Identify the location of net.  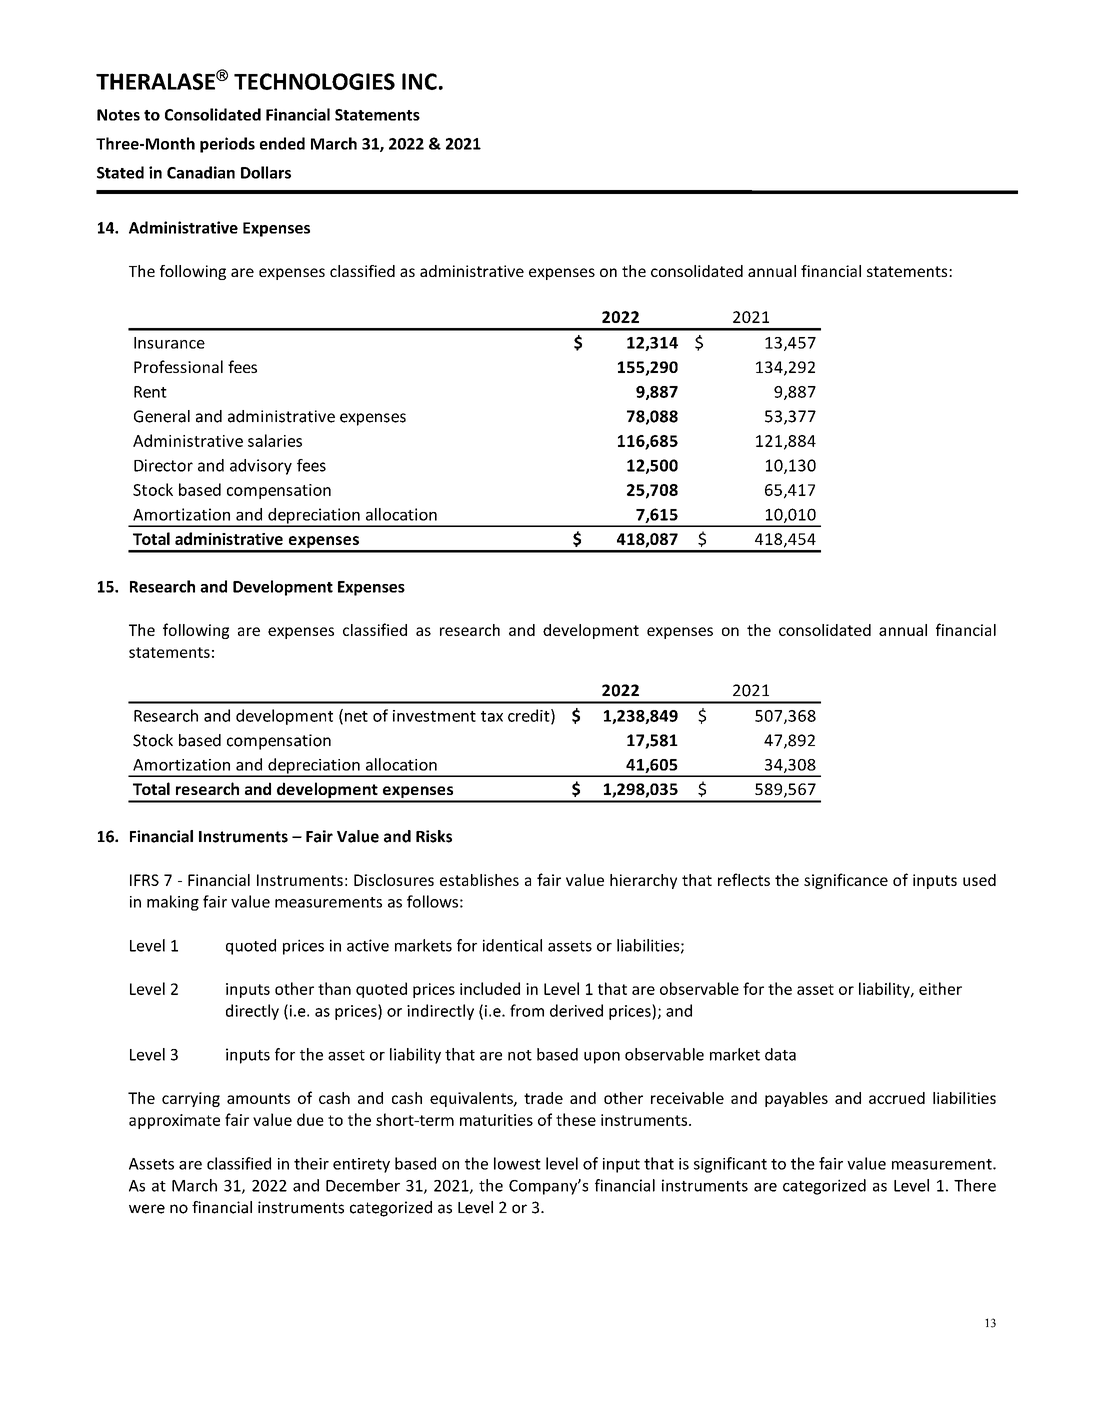
(356, 716).
